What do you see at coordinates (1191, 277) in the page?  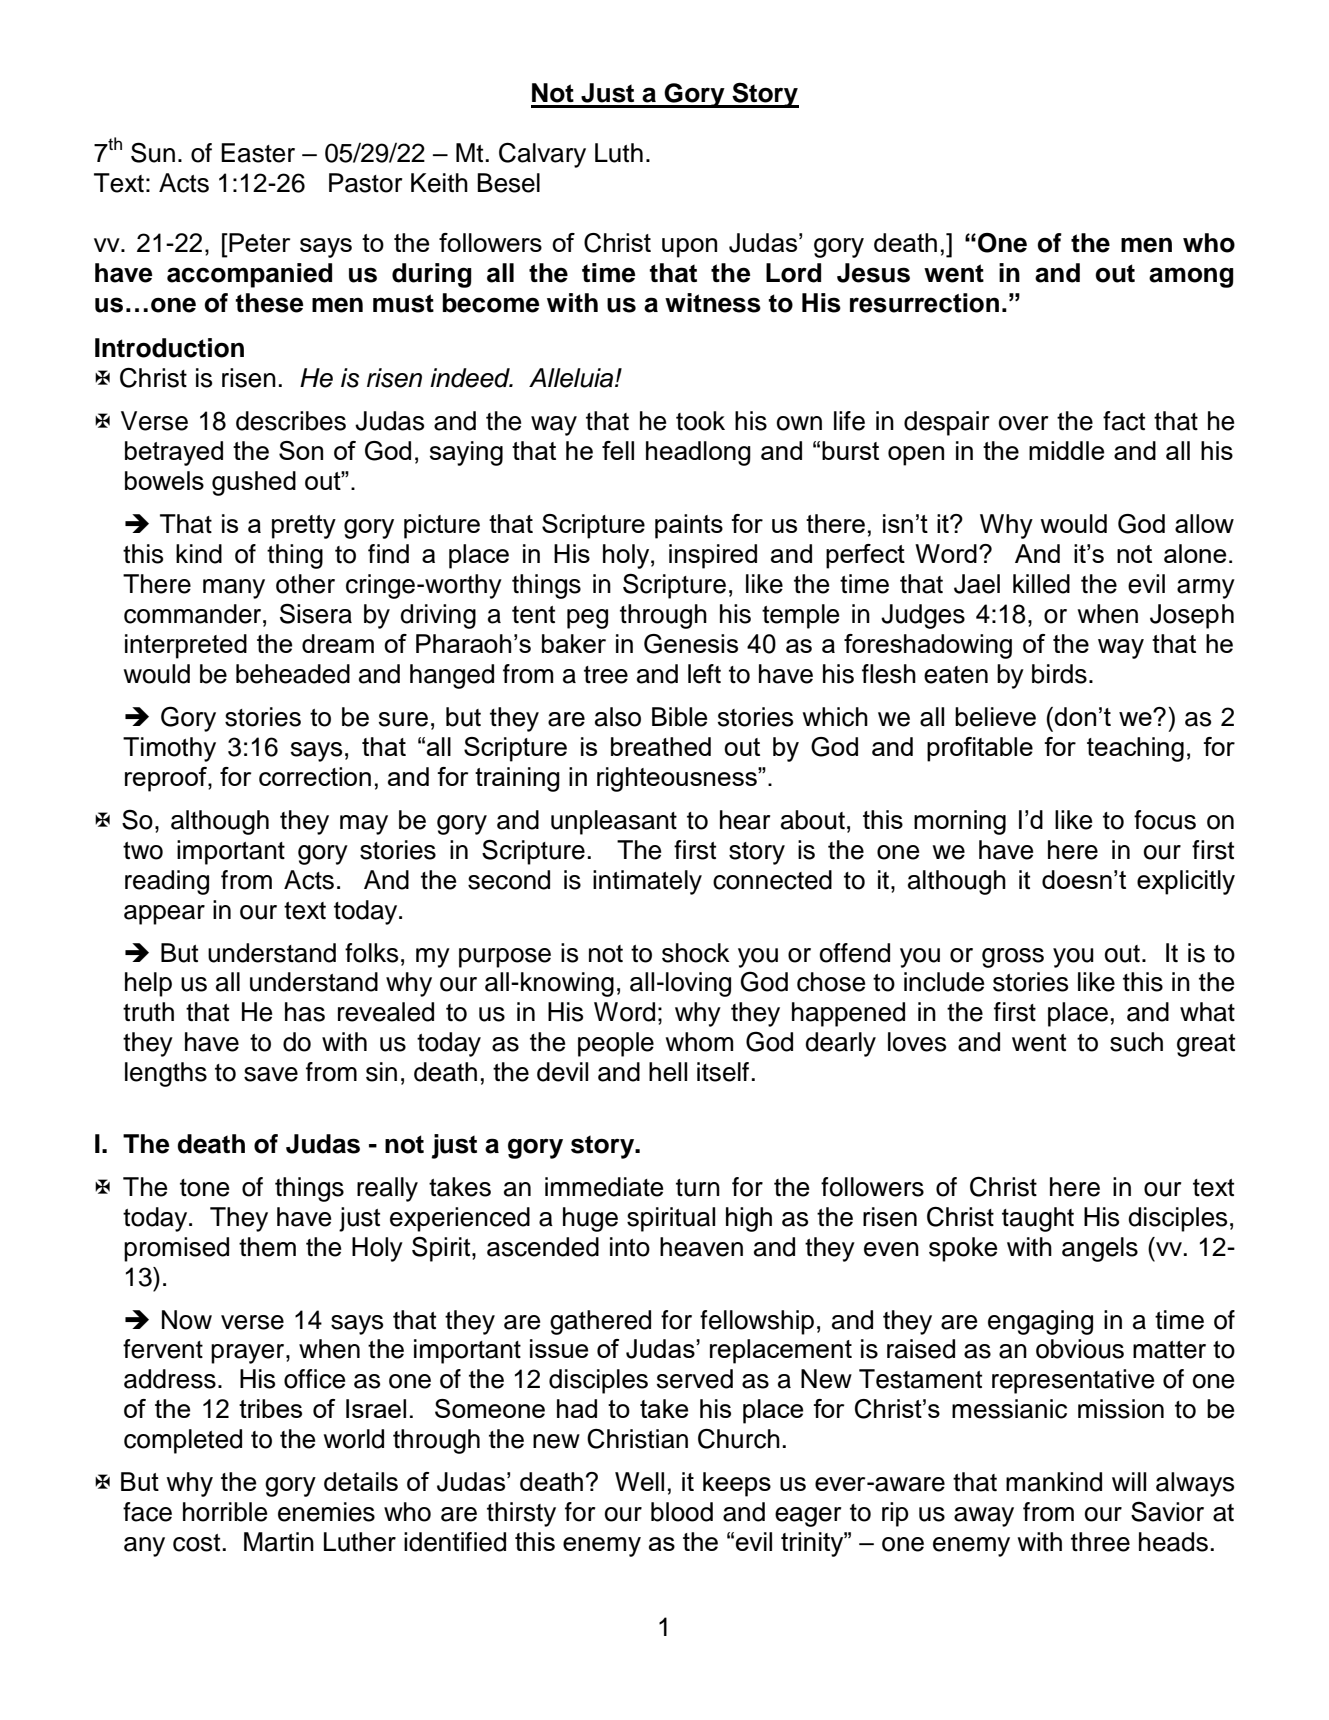 I see `among` at bounding box center [1191, 277].
